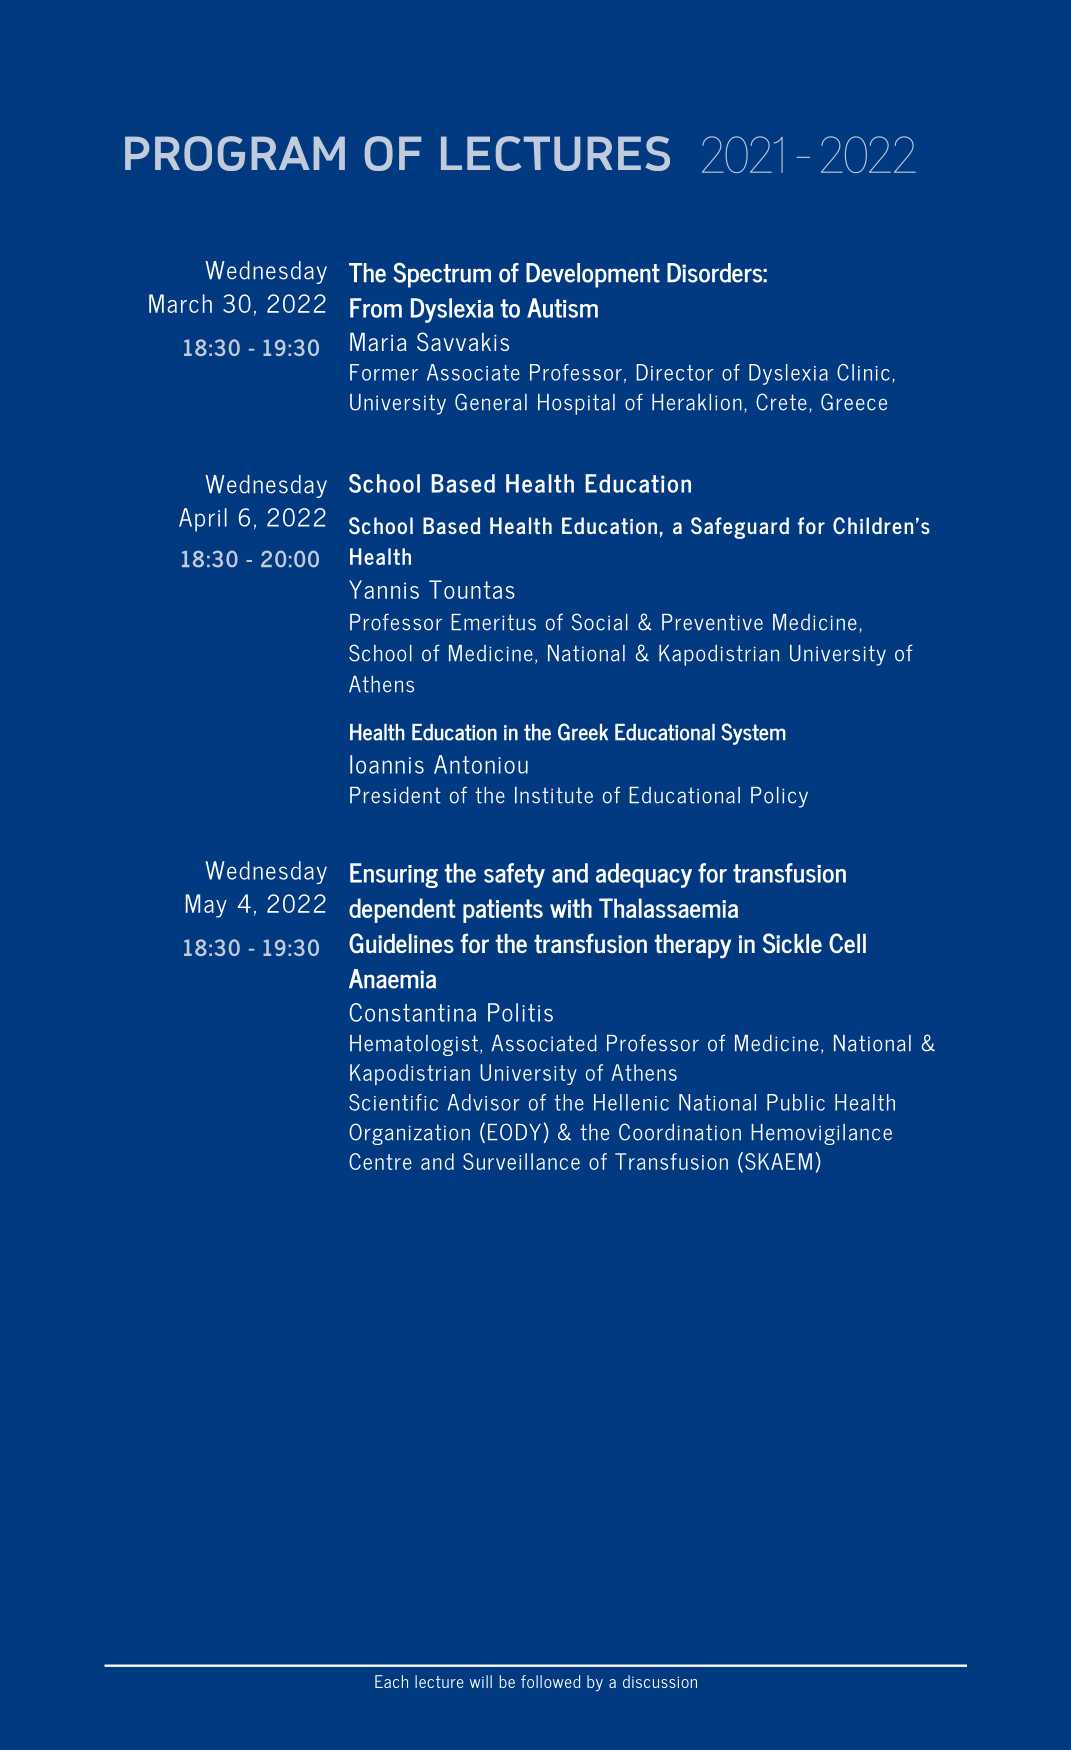 Image resolution: width=1071 pixels, height=1750 pixels. I want to click on PROGRAM, so click(235, 153).
